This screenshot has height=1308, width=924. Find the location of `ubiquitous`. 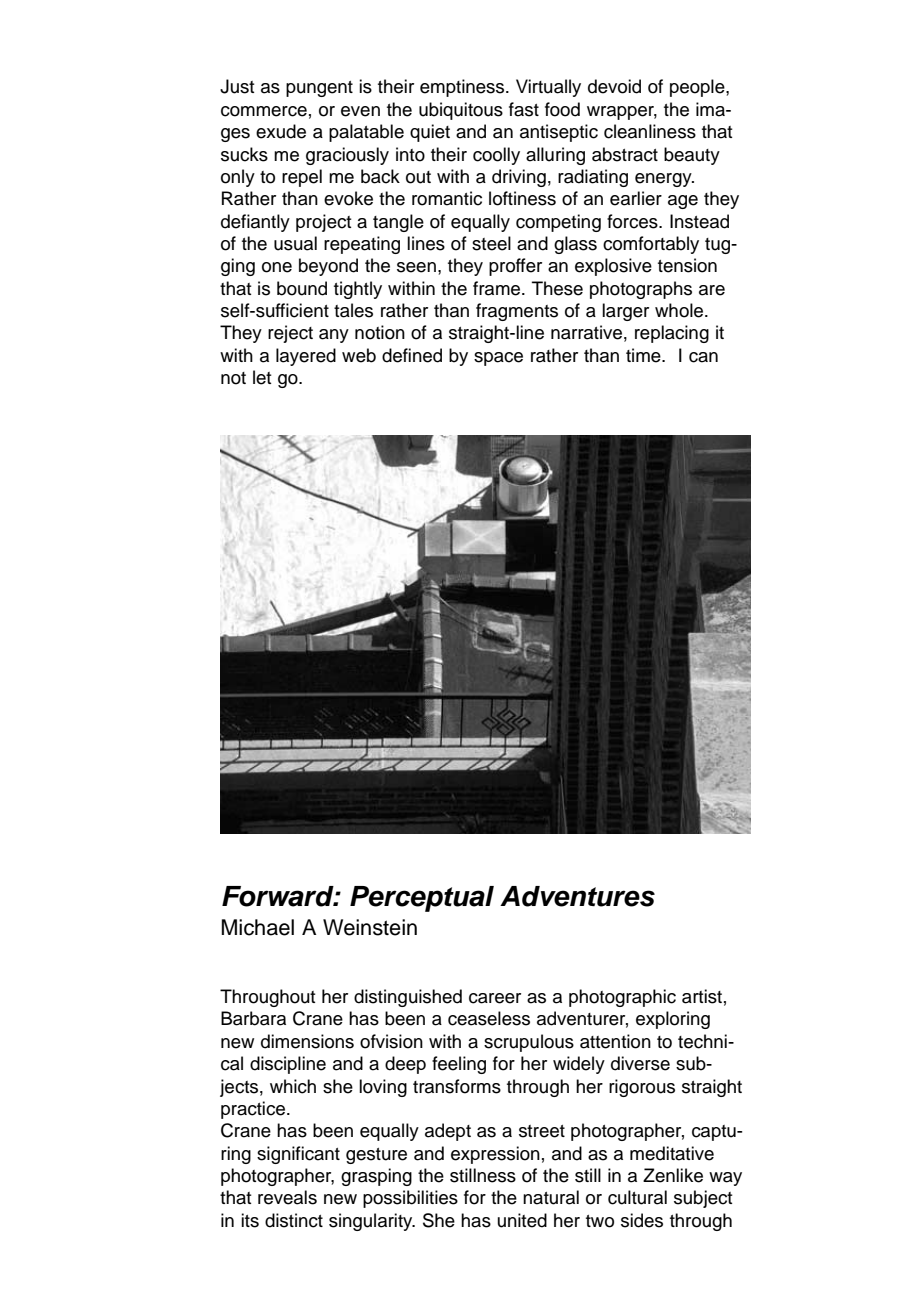

ubiquitous is located at coordinates (461, 111).
